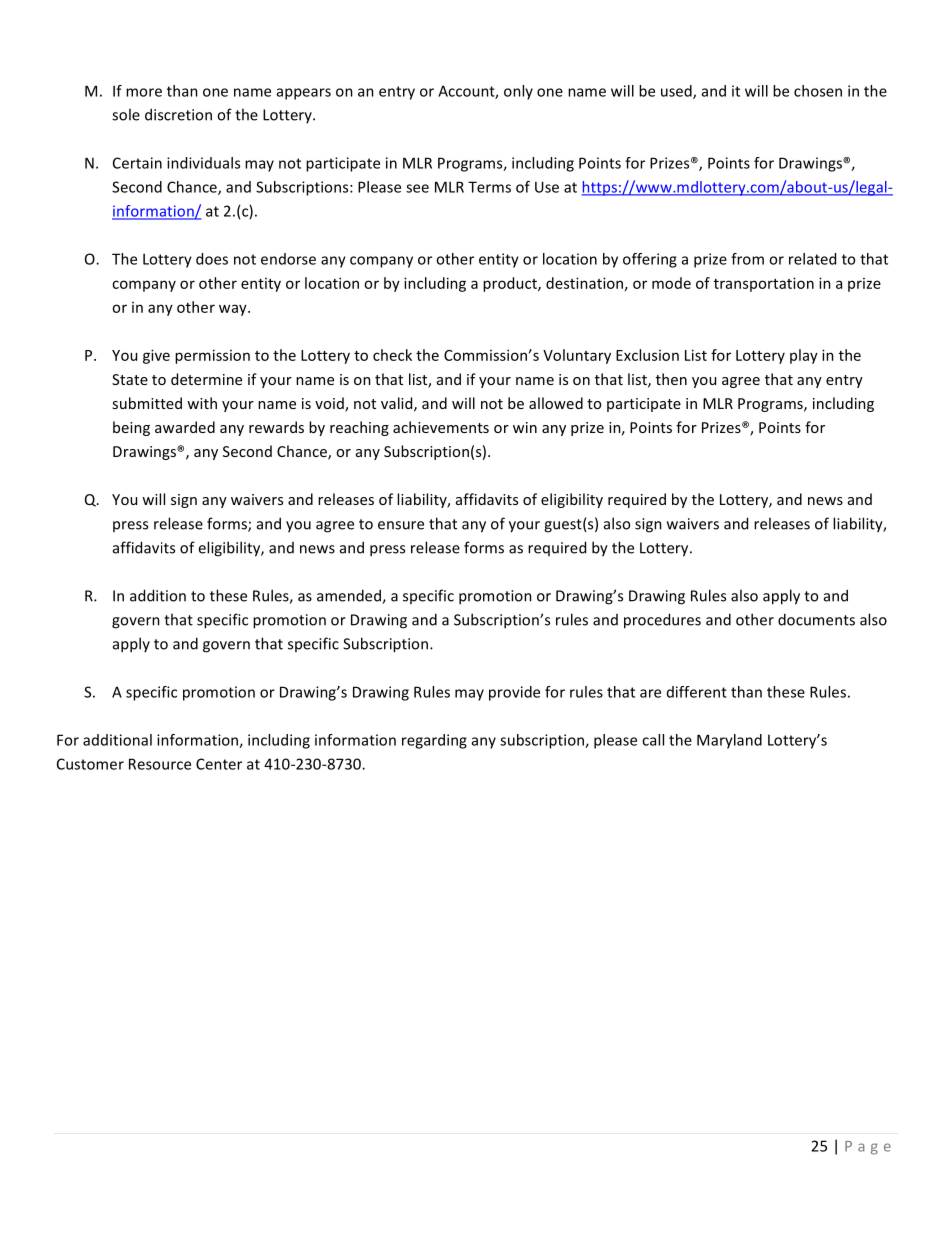 The height and width of the page is (1233, 952). Describe the element at coordinates (729, 741) in the page. I see `Maryland` at that location.
